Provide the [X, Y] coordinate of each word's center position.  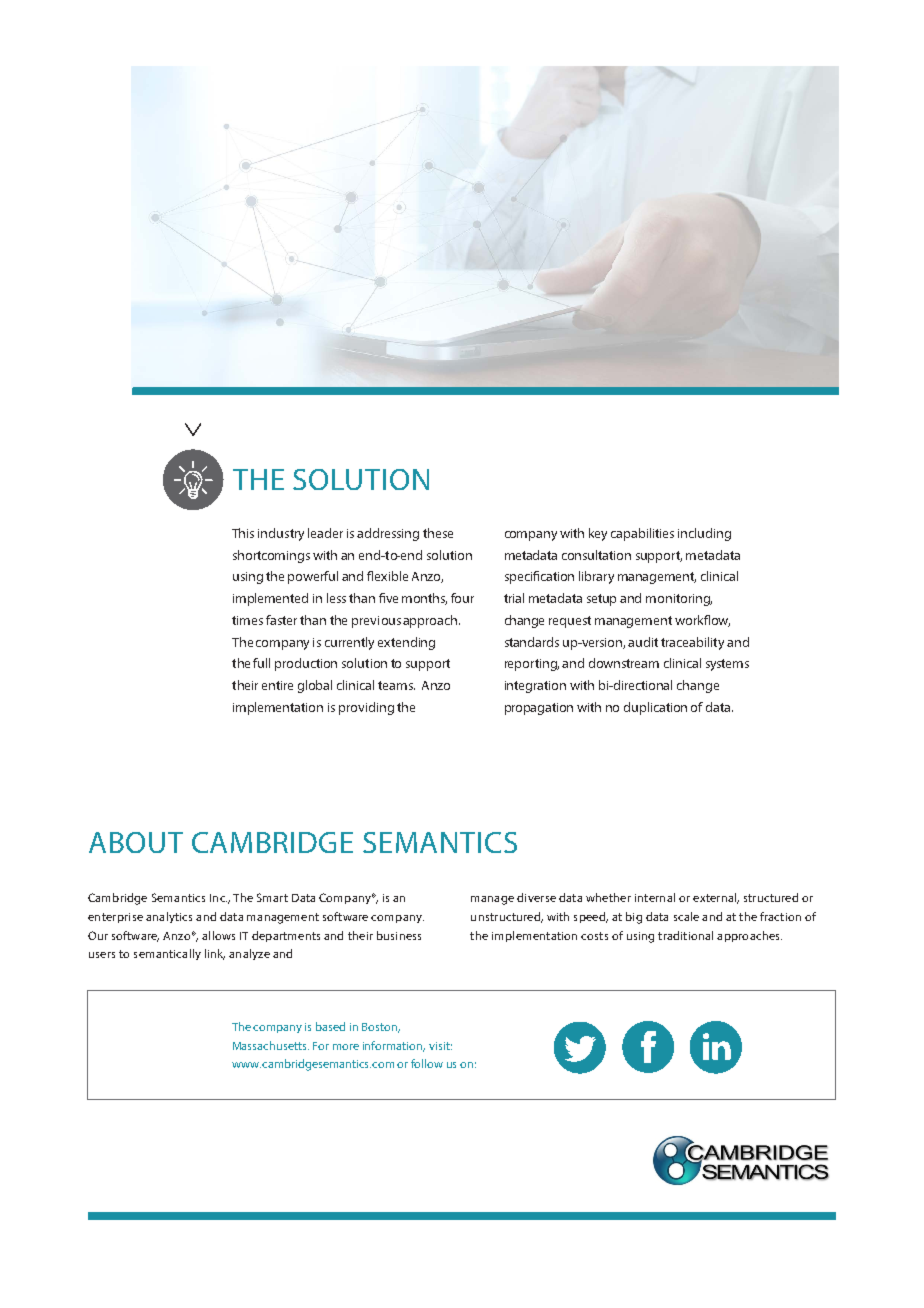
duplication [655, 708]
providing [366, 708]
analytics [169, 917]
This [243, 533]
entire [277, 685]
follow [427, 1063]
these [438, 533]
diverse [536, 897]
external [716, 898]
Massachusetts [271, 1045]
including [704, 534]
